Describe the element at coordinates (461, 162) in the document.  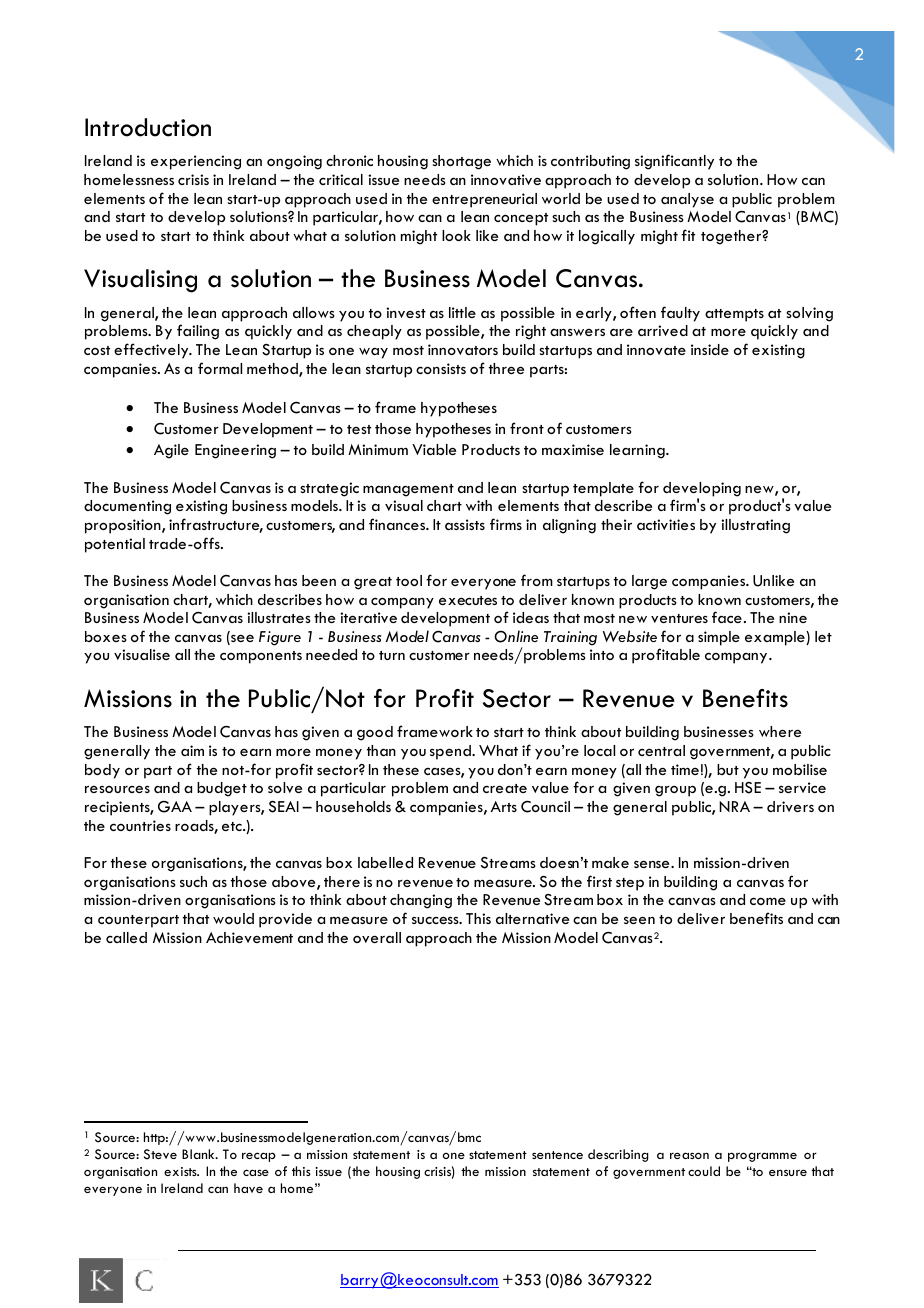
I see `shortage` at that location.
